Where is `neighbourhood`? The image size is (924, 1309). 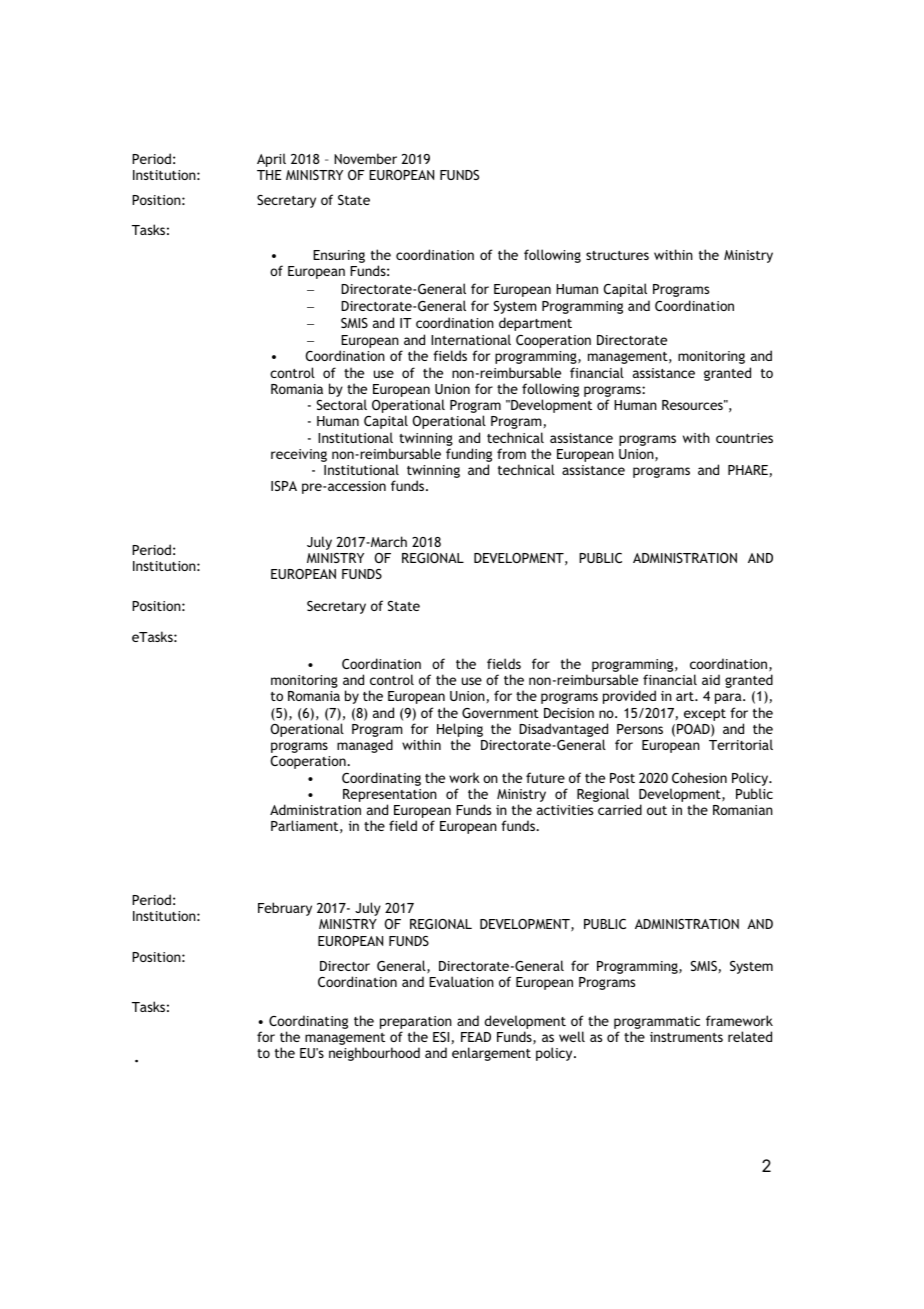
neighbourhood is located at coordinates (374, 1054).
